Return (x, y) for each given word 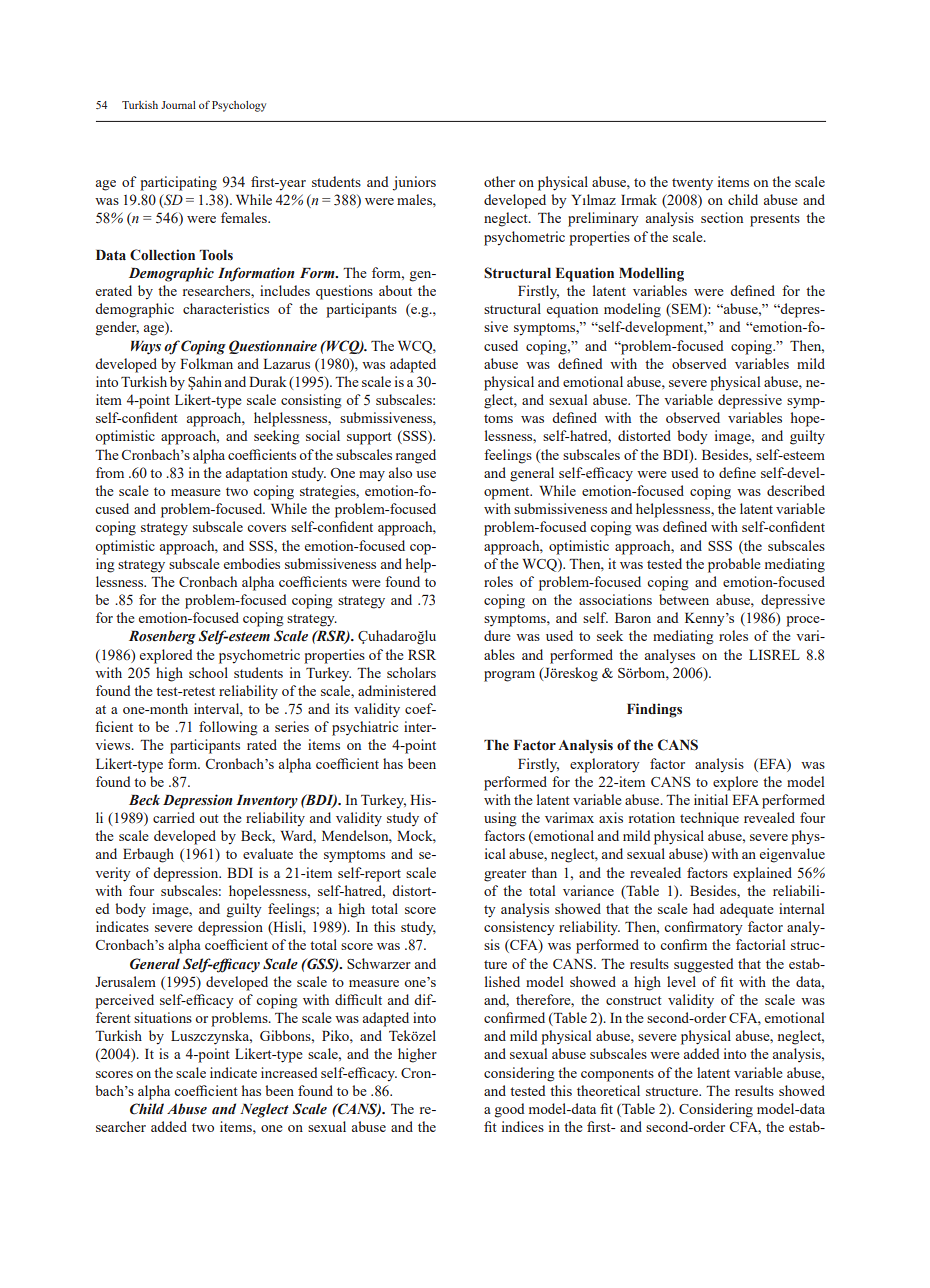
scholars (411, 672)
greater (505, 875)
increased (289, 1072)
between (684, 599)
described (796, 490)
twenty (692, 184)
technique (709, 819)
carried (174, 817)
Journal (178, 105)
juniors (414, 183)
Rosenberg (162, 637)
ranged (416, 456)
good (510, 1110)
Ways (146, 348)
